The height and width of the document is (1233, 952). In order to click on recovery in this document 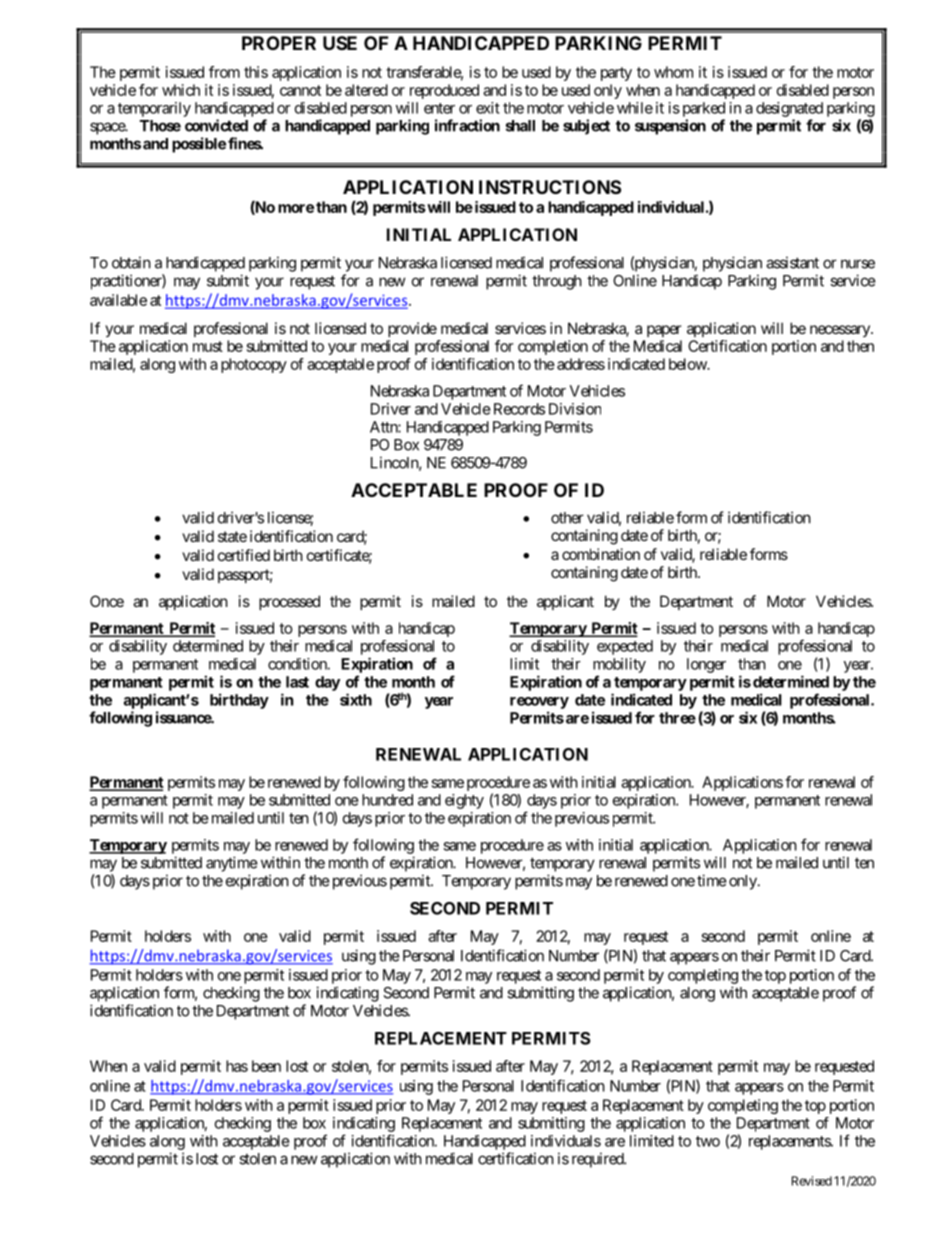, I will do `click(539, 703)`.
